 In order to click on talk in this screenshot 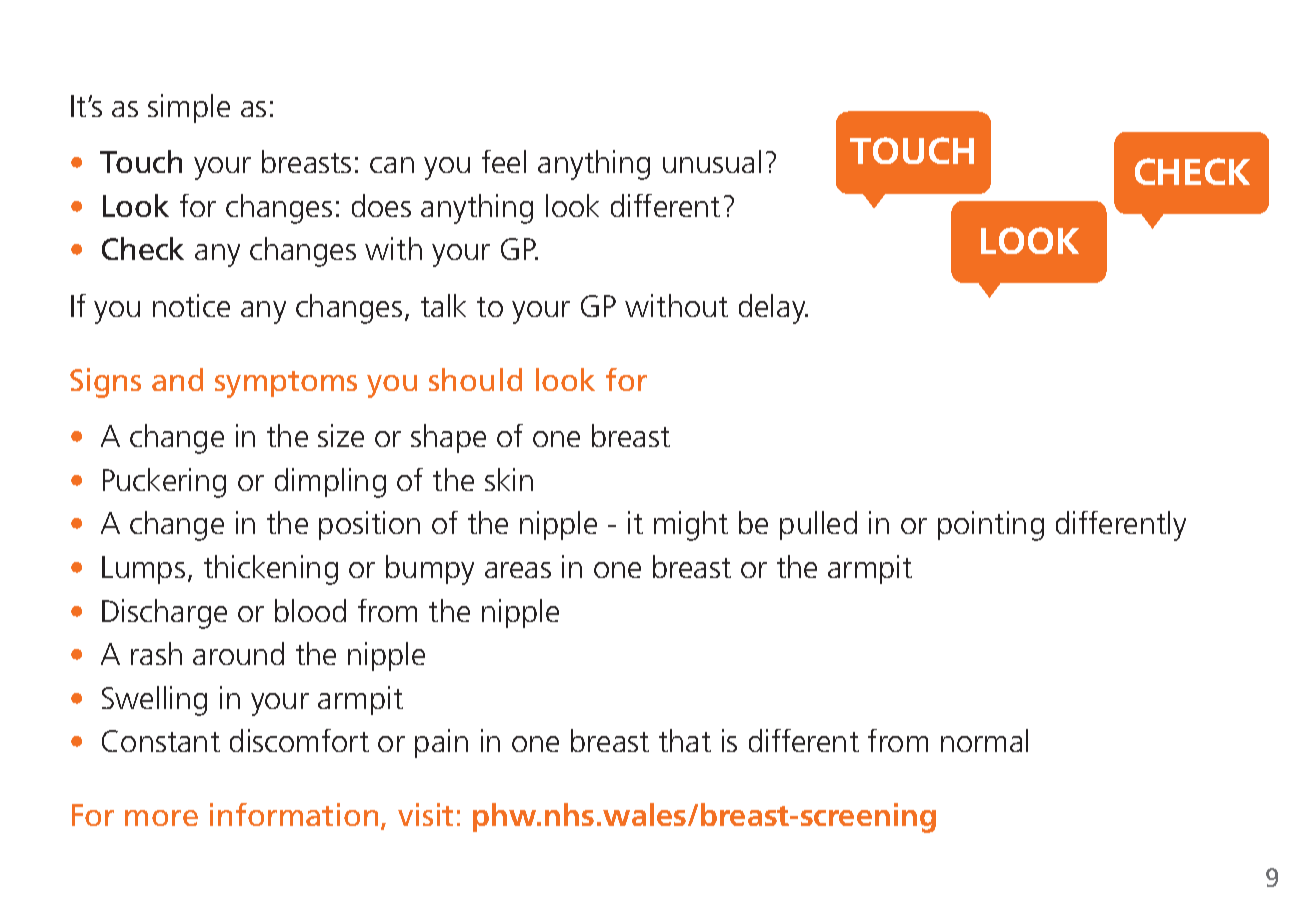, I will do `click(443, 305)`.
